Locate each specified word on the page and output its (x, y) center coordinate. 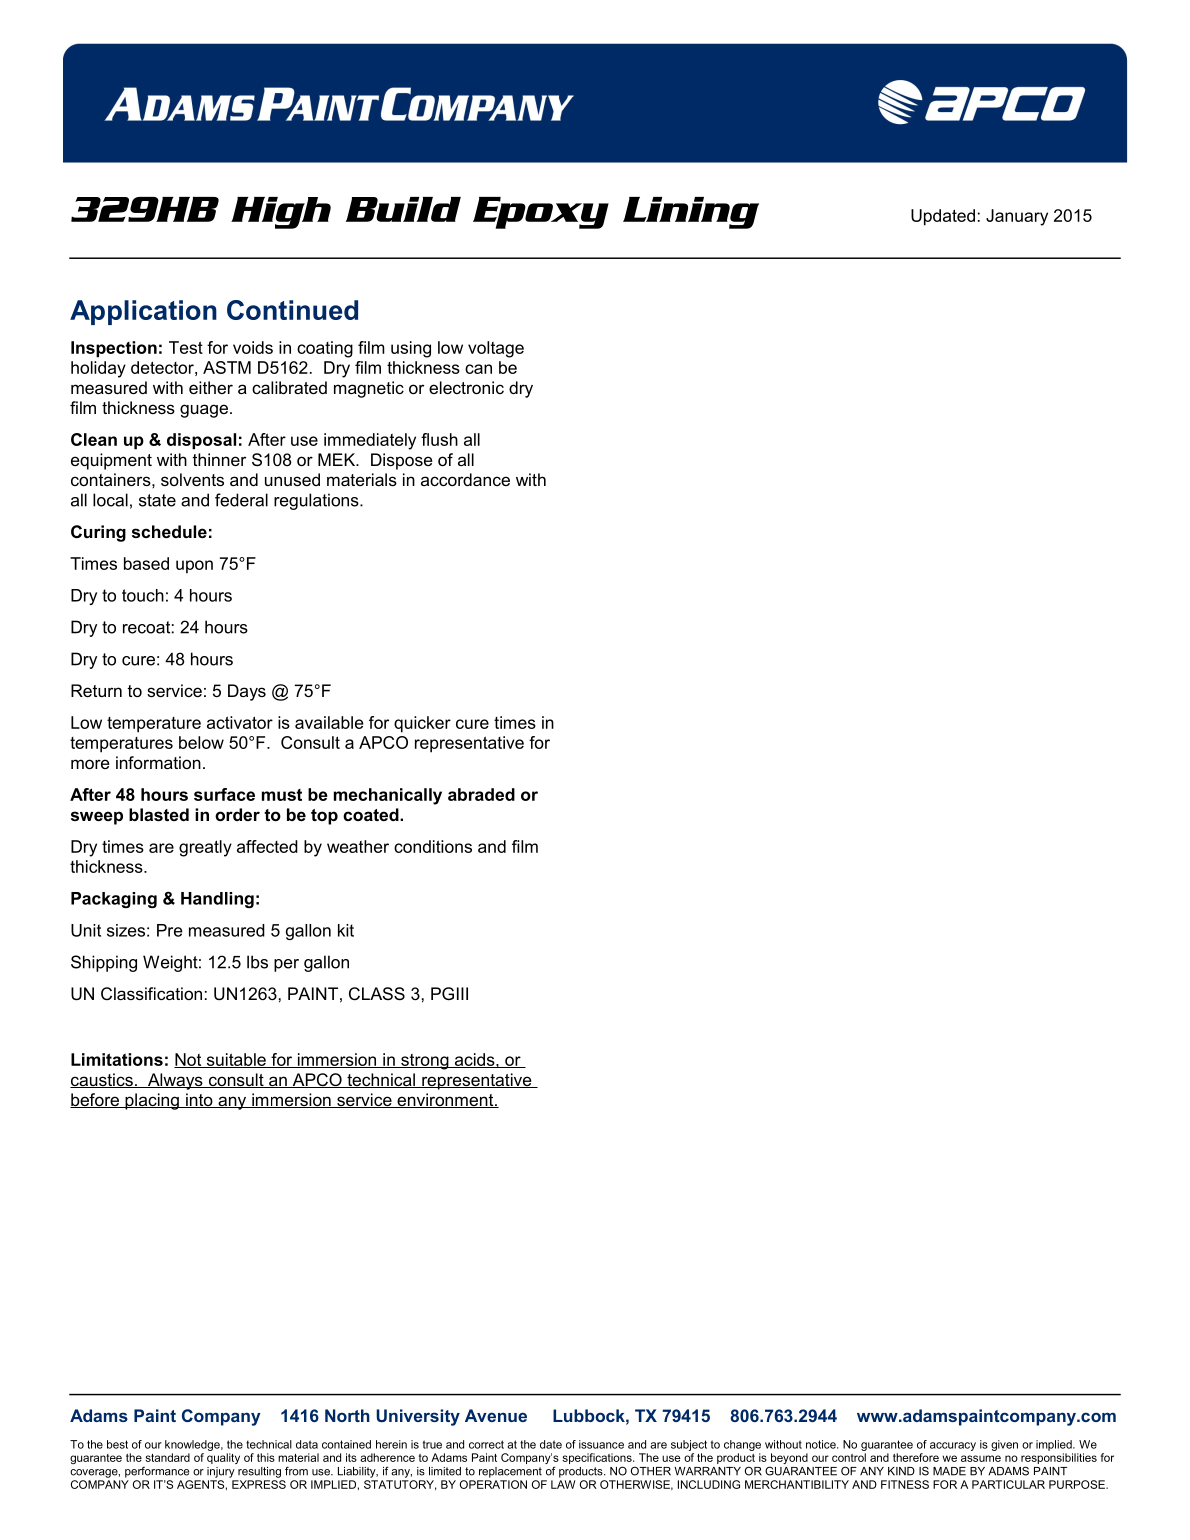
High (281, 213)
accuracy (953, 1446)
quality (223, 1458)
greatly (205, 848)
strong (425, 1062)
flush (439, 439)
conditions (433, 846)
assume (981, 1458)
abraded (481, 794)
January (1017, 217)
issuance (601, 1444)
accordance (465, 479)
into (199, 1100)
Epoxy (541, 213)
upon (194, 567)
